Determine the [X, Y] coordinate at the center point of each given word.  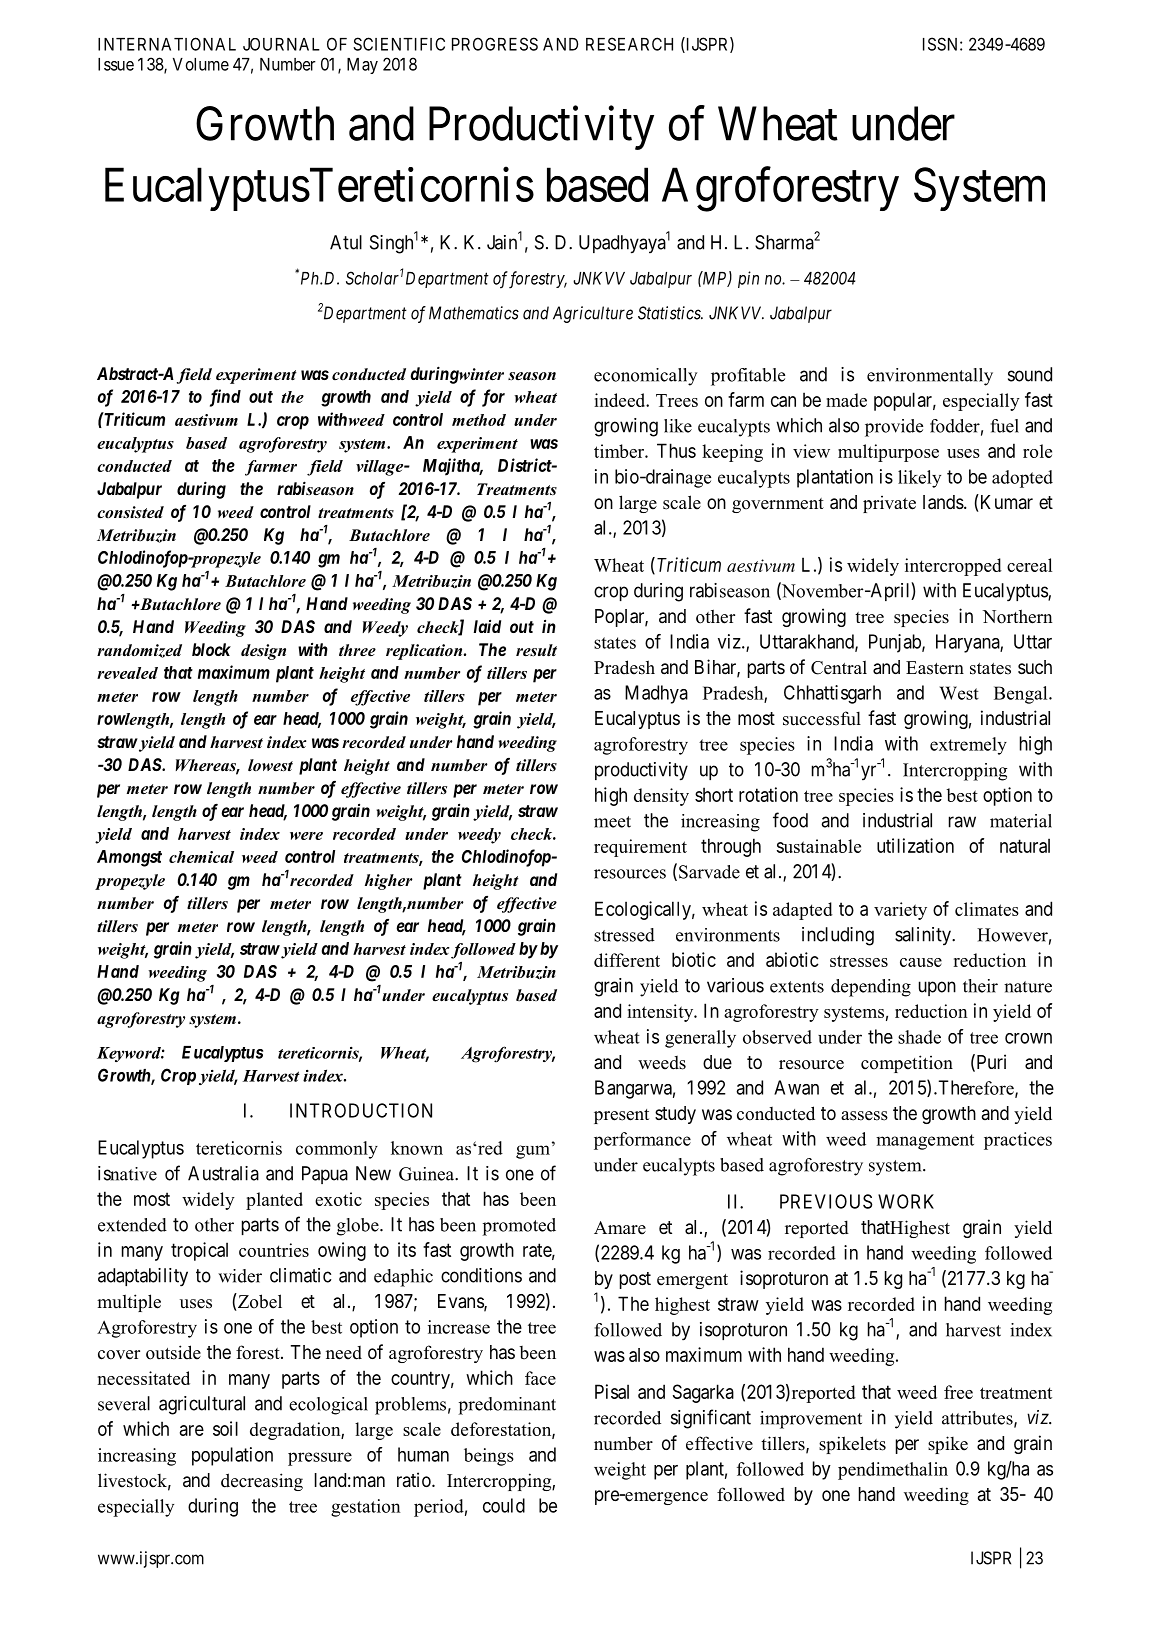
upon [937, 988]
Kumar [1005, 503]
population [232, 1456]
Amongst [129, 858]
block [211, 649]
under [903, 123]
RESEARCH [629, 44]
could [504, 1505]
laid [487, 626]
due [717, 1062]
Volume [201, 64]
